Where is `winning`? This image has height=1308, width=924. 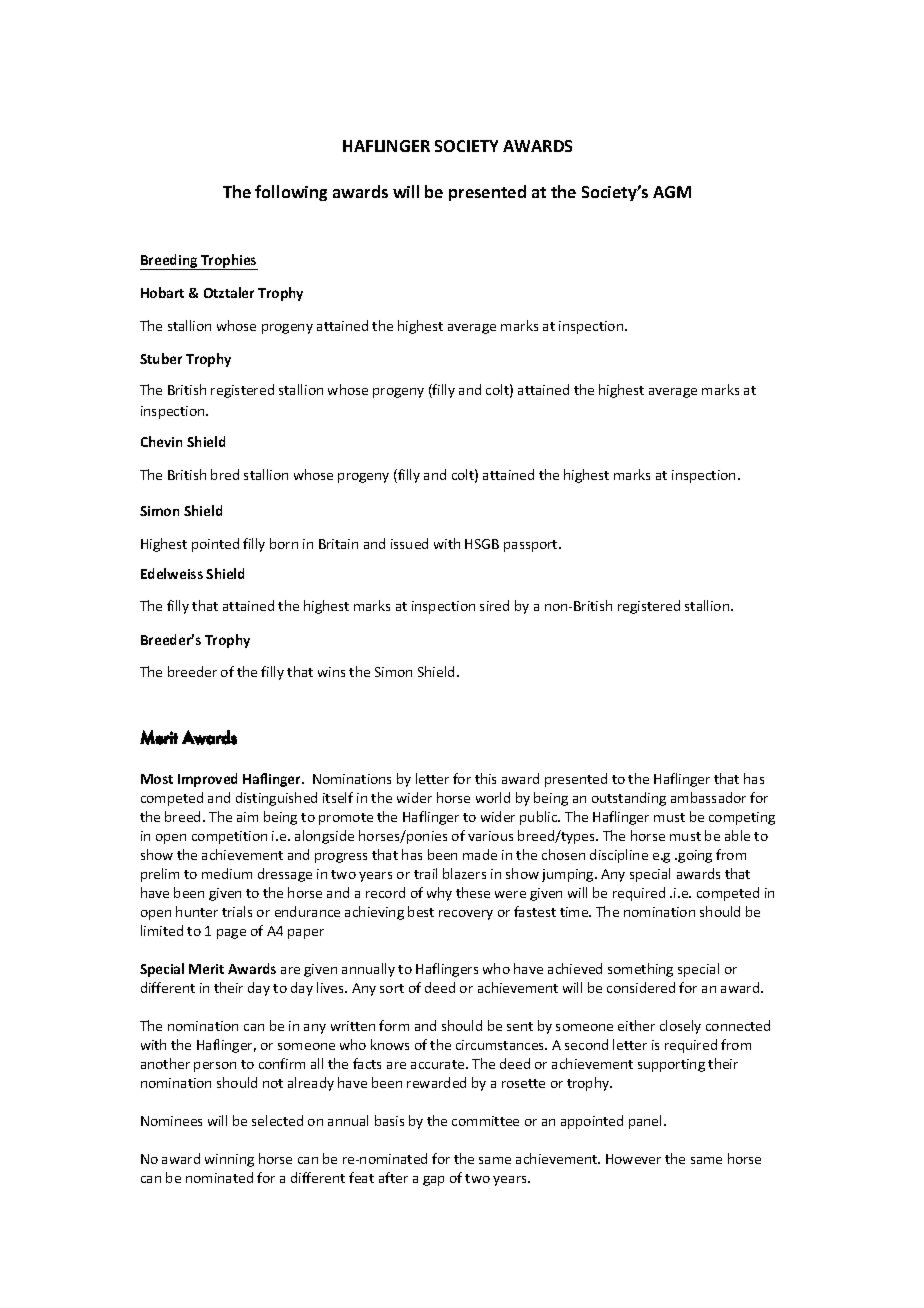 winning is located at coordinates (229, 1160).
